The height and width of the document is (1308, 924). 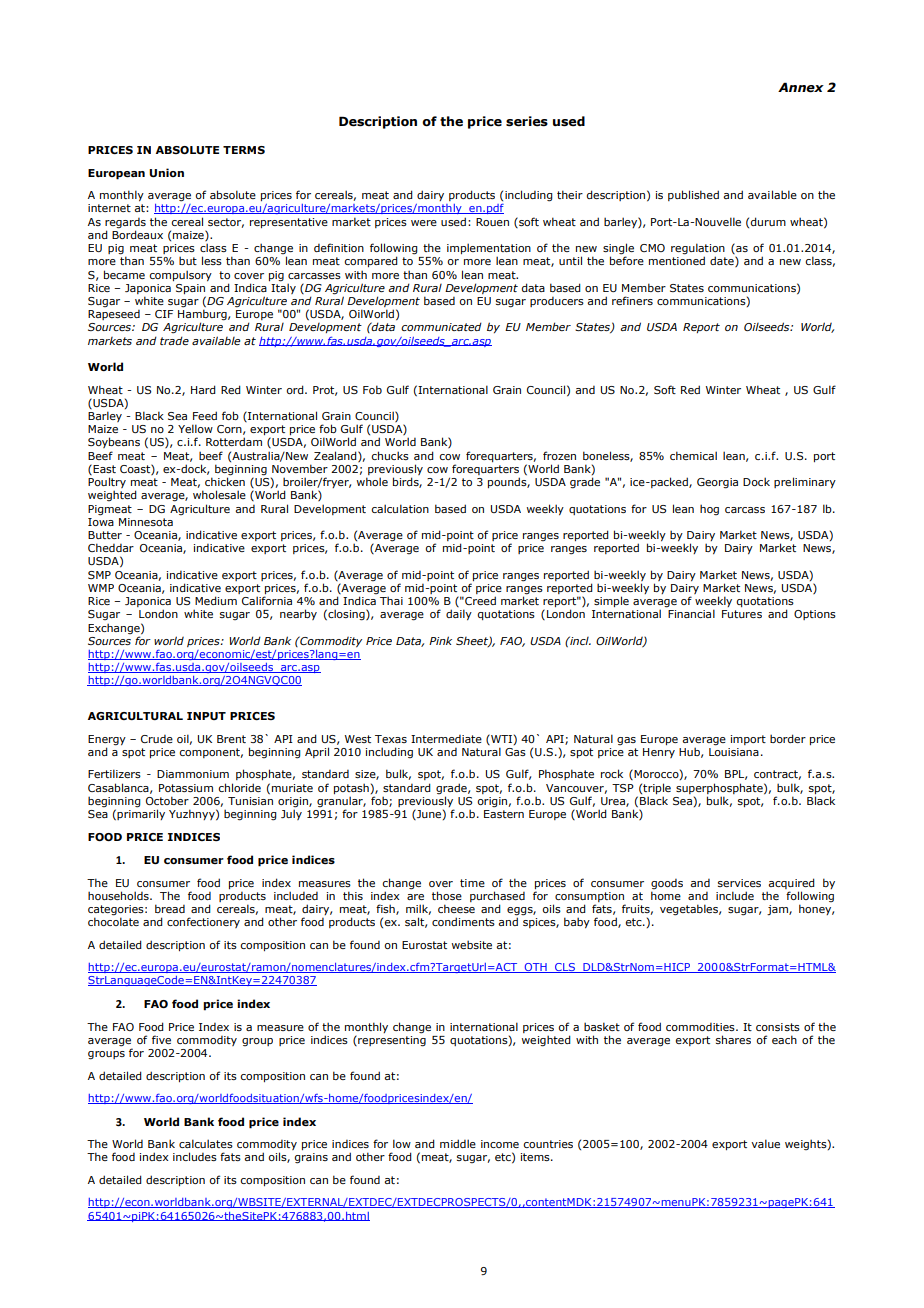 What do you see at coordinates (244, 150) in the document?
I see `TERMS` at bounding box center [244, 150].
